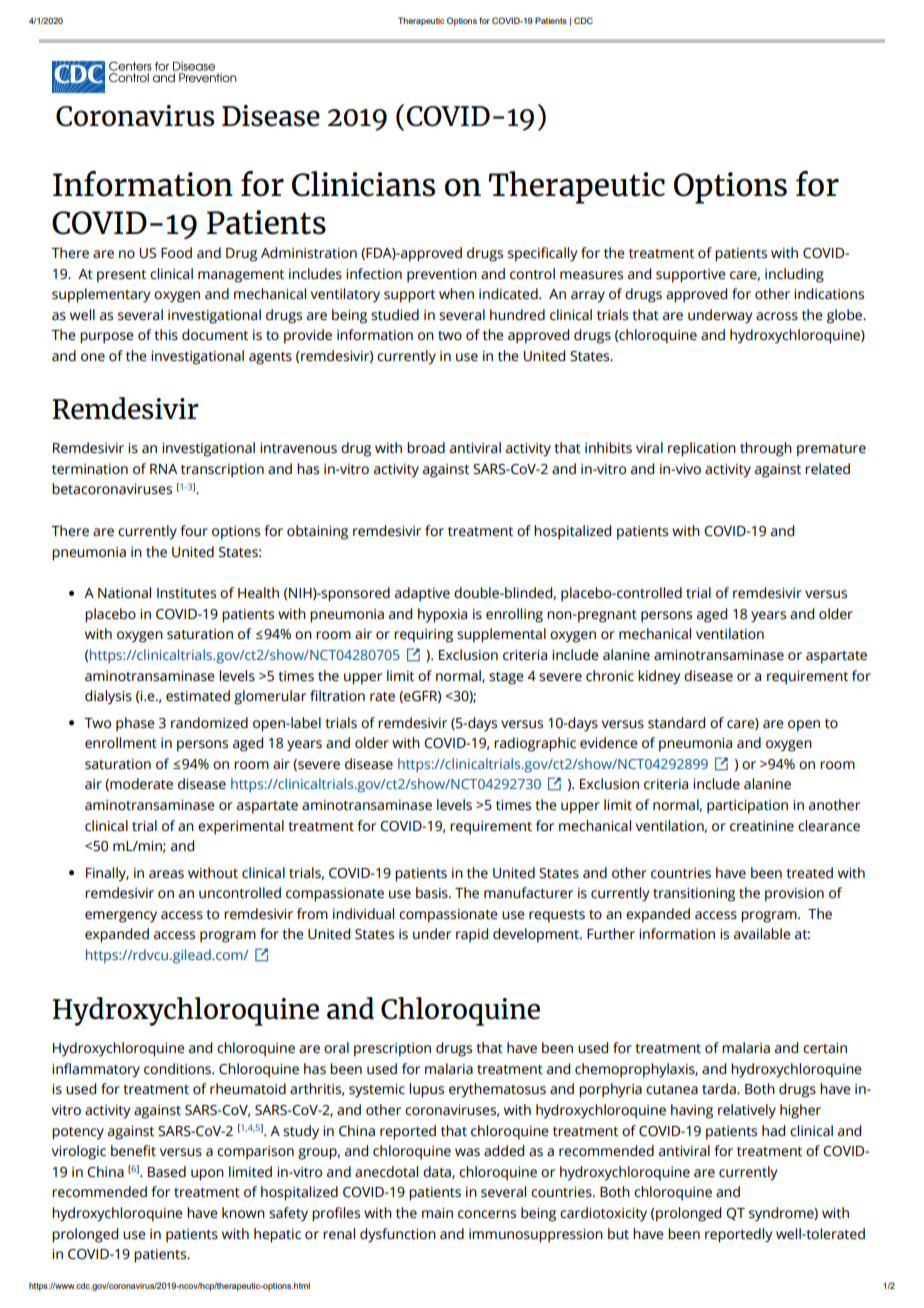 The image size is (924, 1308). Describe the element at coordinates (176, 253) in the screenshot. I see `Food` at that location.
